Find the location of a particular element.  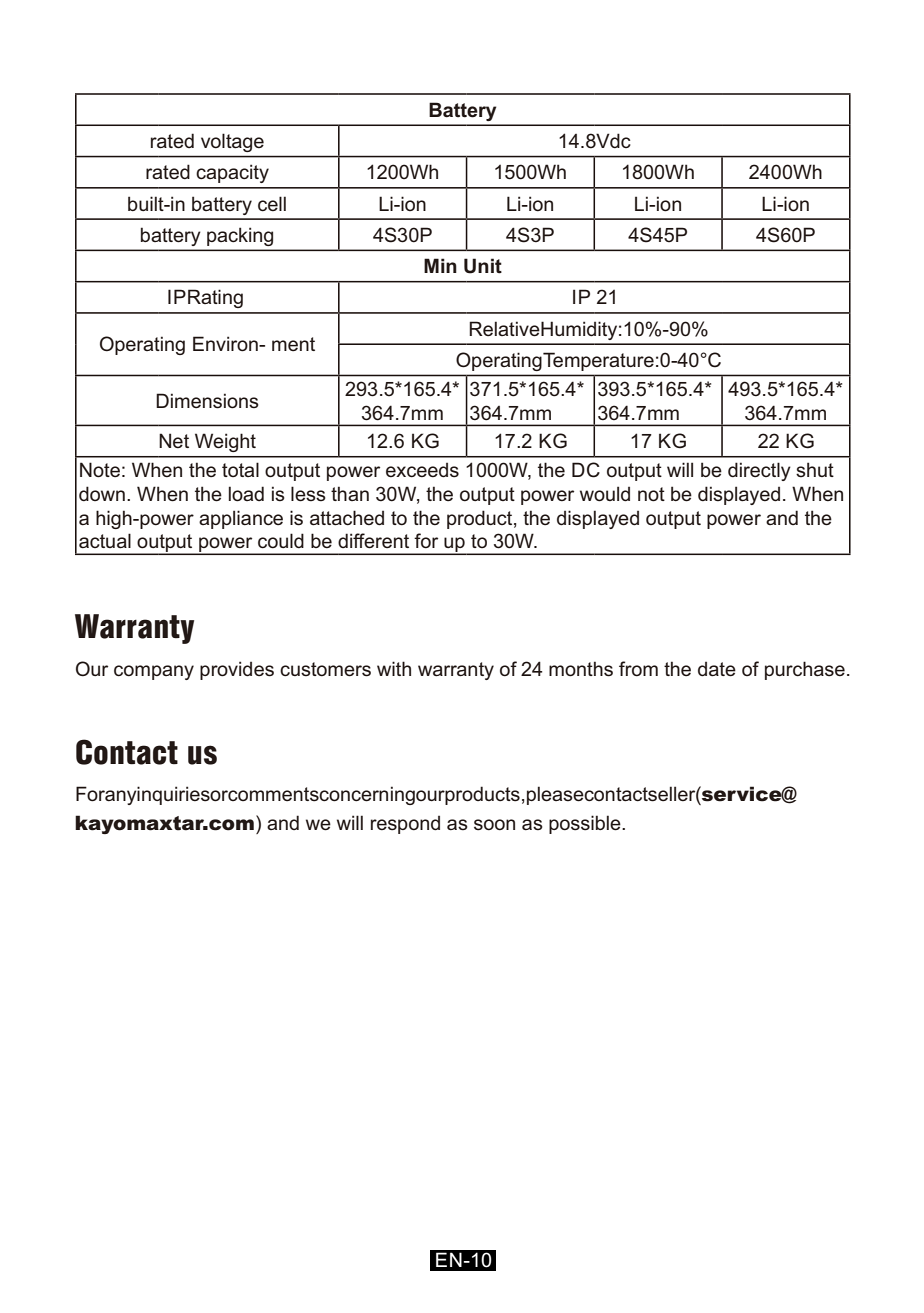

Unit is located at coordinates (483, 266).
